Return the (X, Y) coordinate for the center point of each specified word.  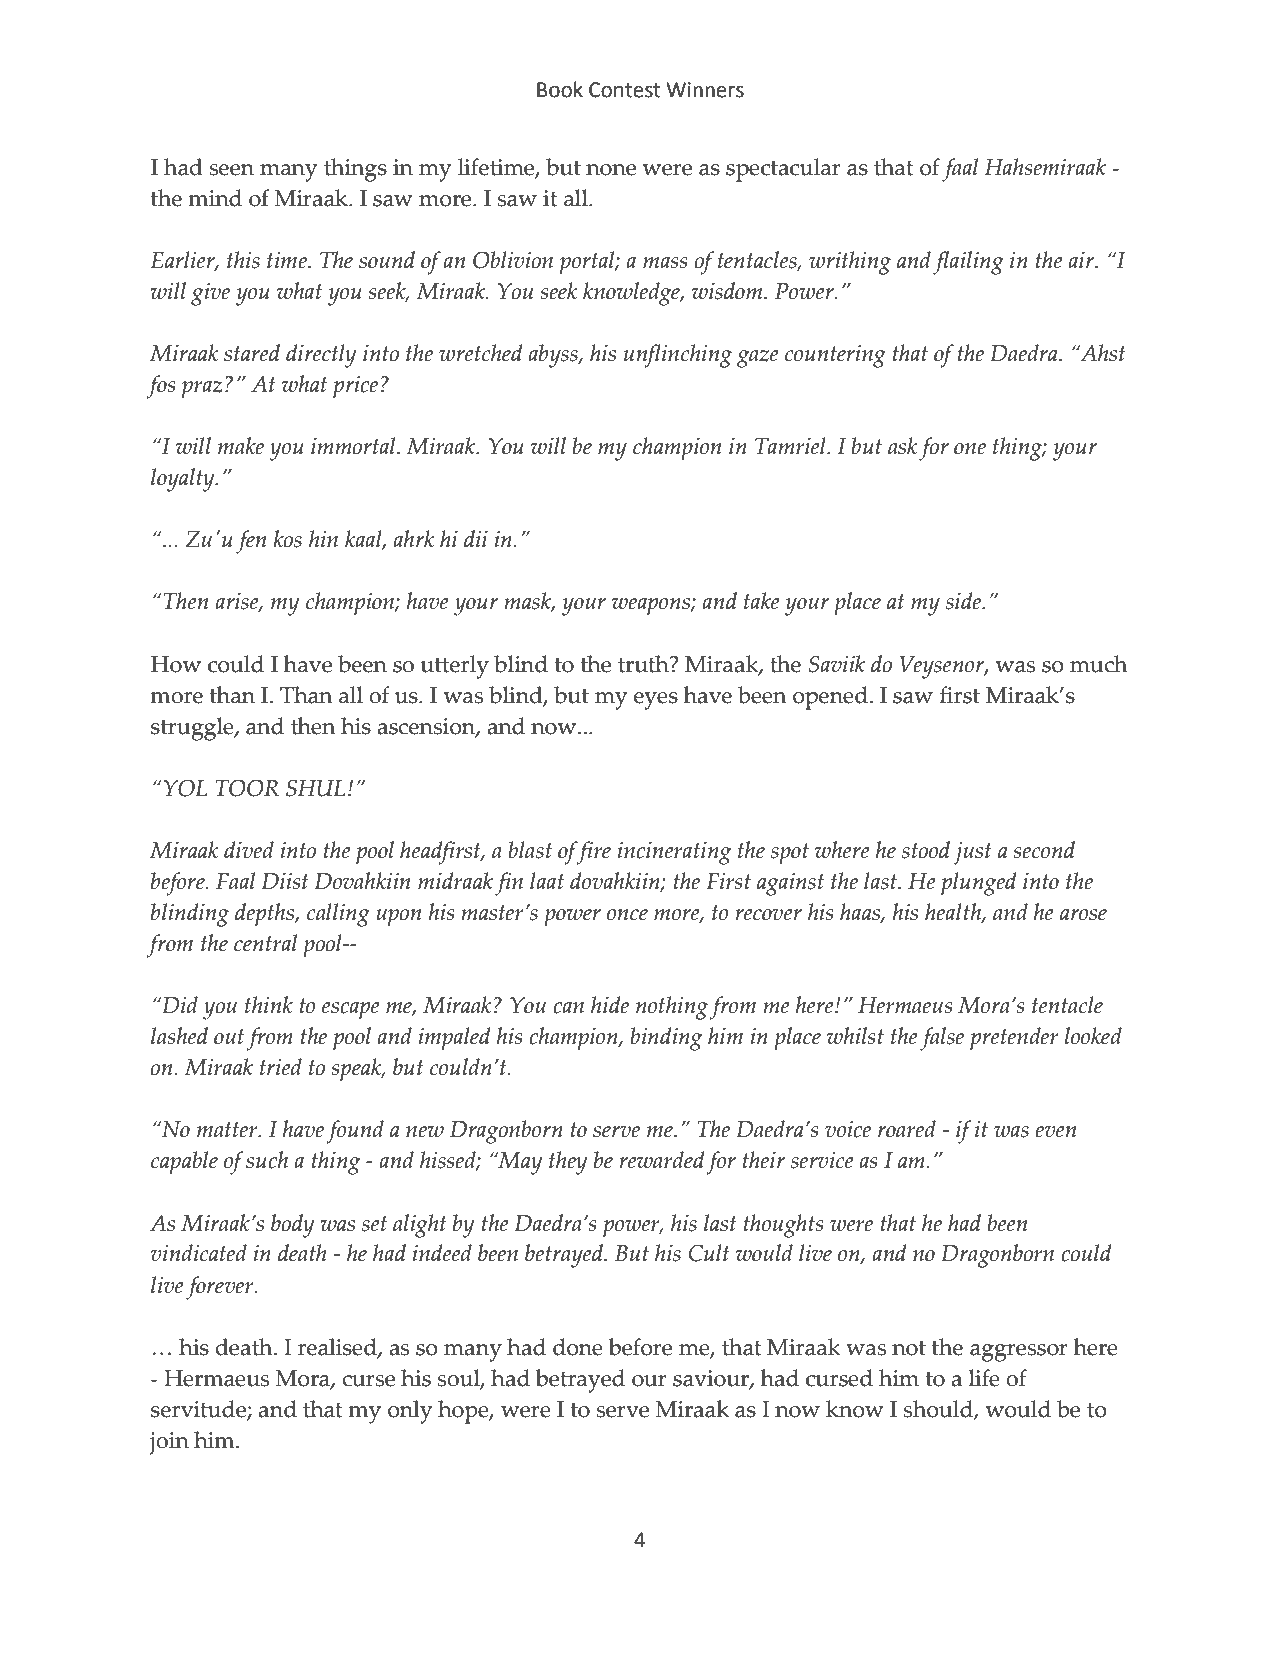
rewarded (661, 1160)
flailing (968, 263)
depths (265, 915)
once (627, 915)
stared (252, 353)
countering (835, 356)
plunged (978, 884)
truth (644, 664)
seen (231, 170)
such (267, 1160)
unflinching (678, 356)
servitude (199, 1410)
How (176, 664)
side (965, 601)
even (1055, 1132)
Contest (624, 90)
